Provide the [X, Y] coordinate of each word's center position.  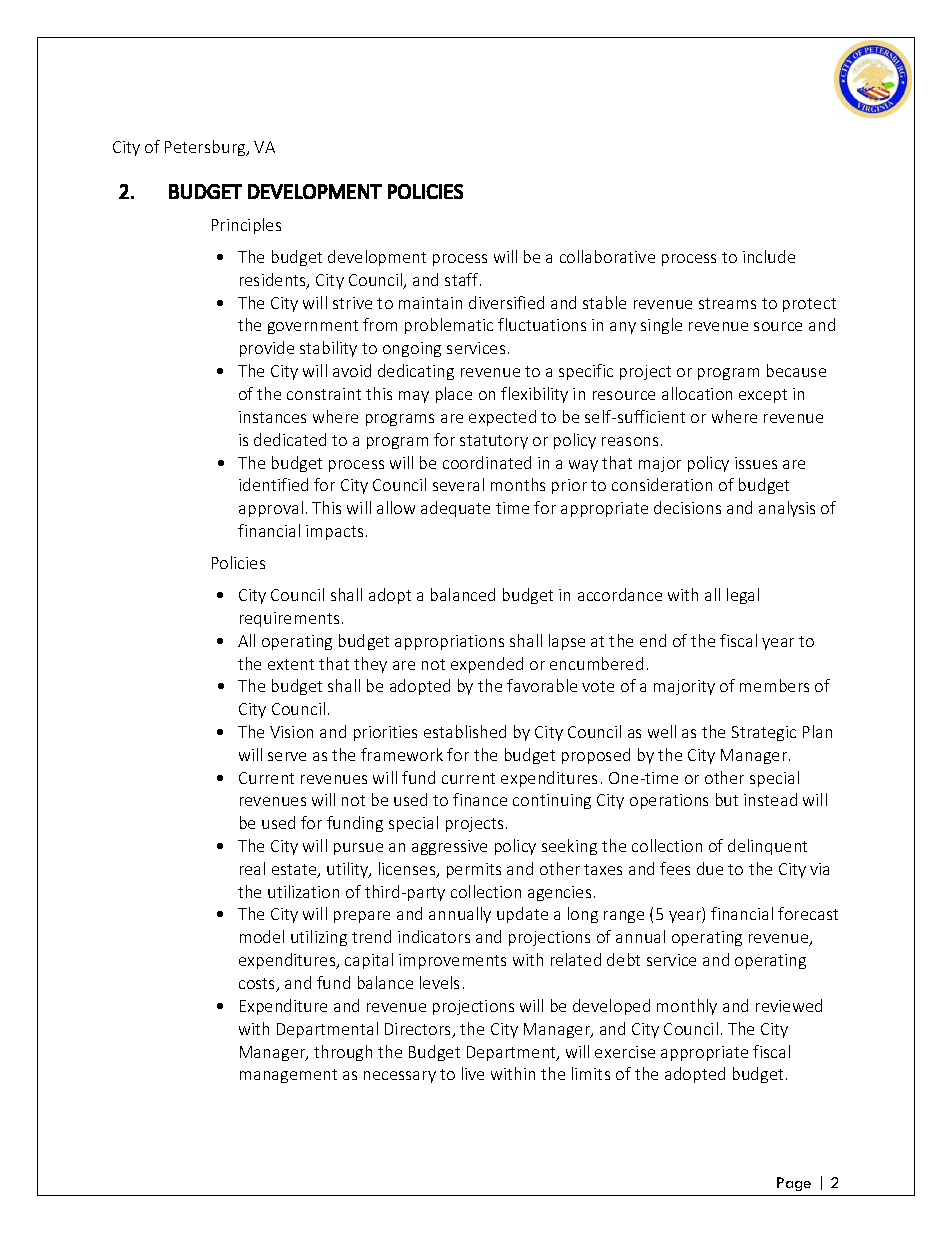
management [288, 1076]
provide [267, 349]
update [522, 915]
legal [743, 596]
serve [287, 756]
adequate [455, 509]
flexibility [534, 395]
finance [480, 799]
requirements [289, 619]
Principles [246, 226]
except [763, 396]
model [262, 936]
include [769, 256]
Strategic [764, 733]
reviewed [789, 1005]
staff [463, 279]
